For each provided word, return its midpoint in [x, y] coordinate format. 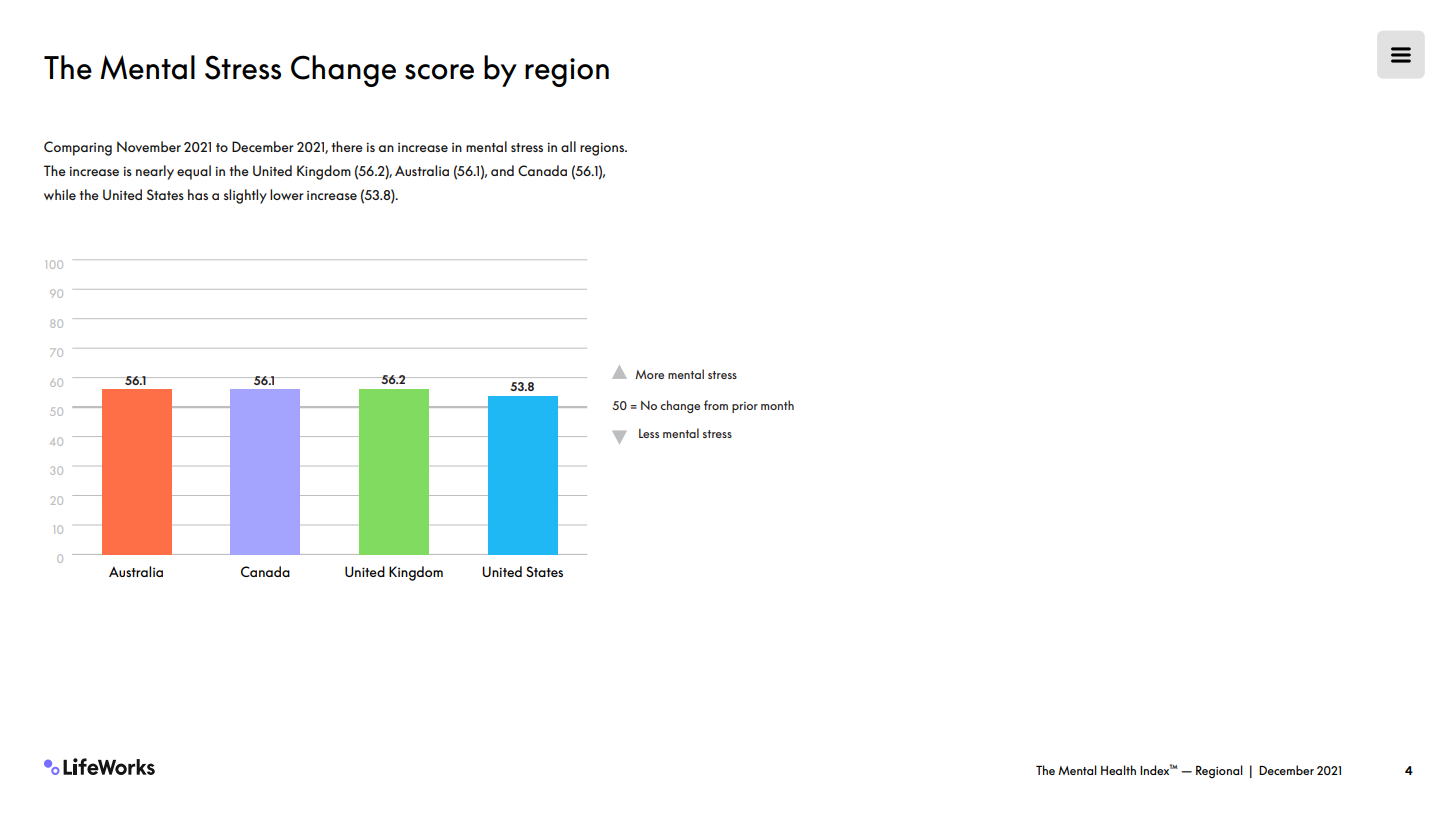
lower [287, 194]
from [716, 405]
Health [1118, 770]
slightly [245, 196]
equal [194, 172]
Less [649, 433]
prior [745, 407]
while [60, 194]
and [502, 170]
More [649, 374]
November [149, 146]
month [777, 405]
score [439, 72]
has [198, 194]
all [568, 146]
